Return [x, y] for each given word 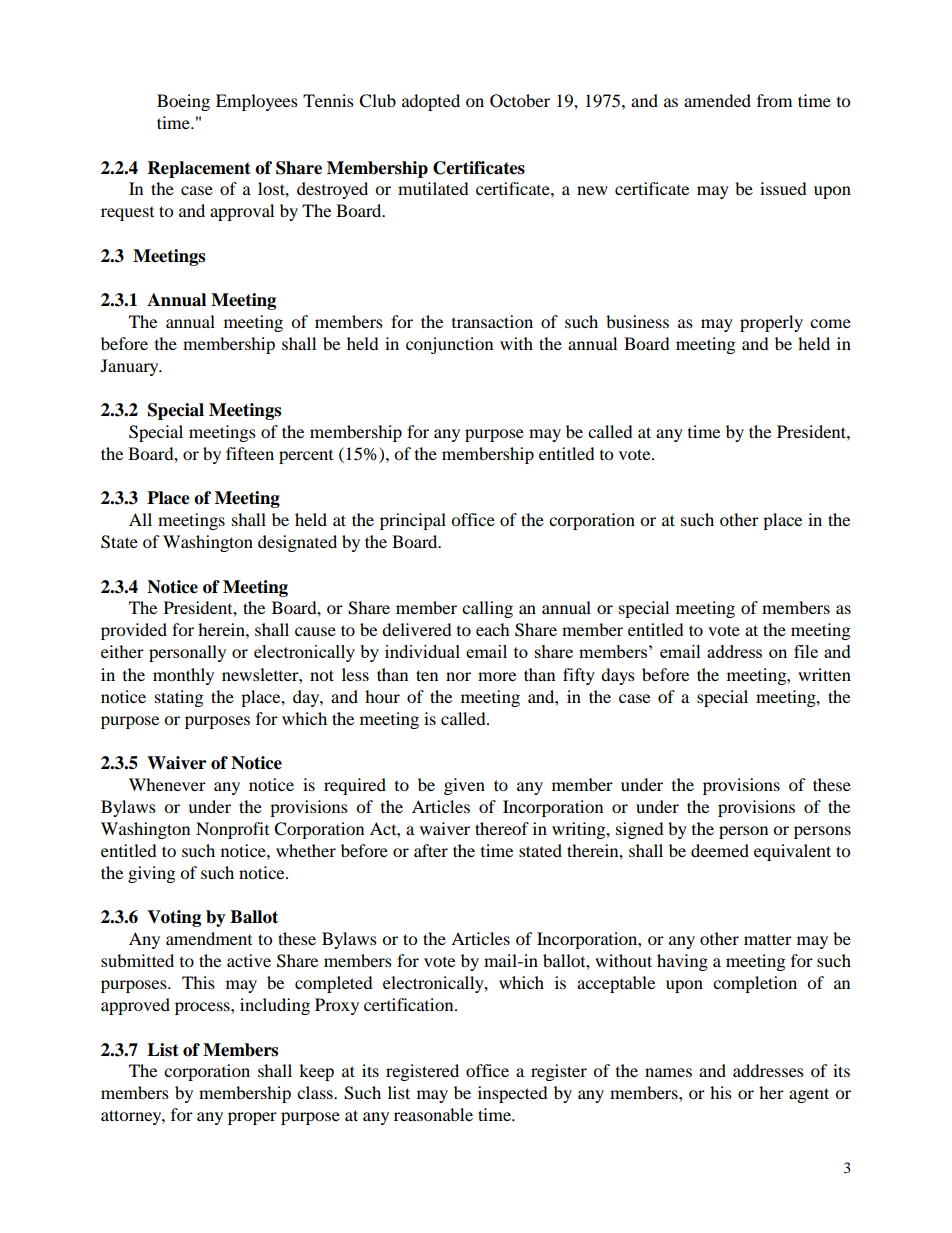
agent [809, 1095]
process [203, 1008]
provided [134, 631]
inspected [513, 1094]
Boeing [183, 102]
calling [487, 609]
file [806, 651]
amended [717, 100]
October [520, 101]
